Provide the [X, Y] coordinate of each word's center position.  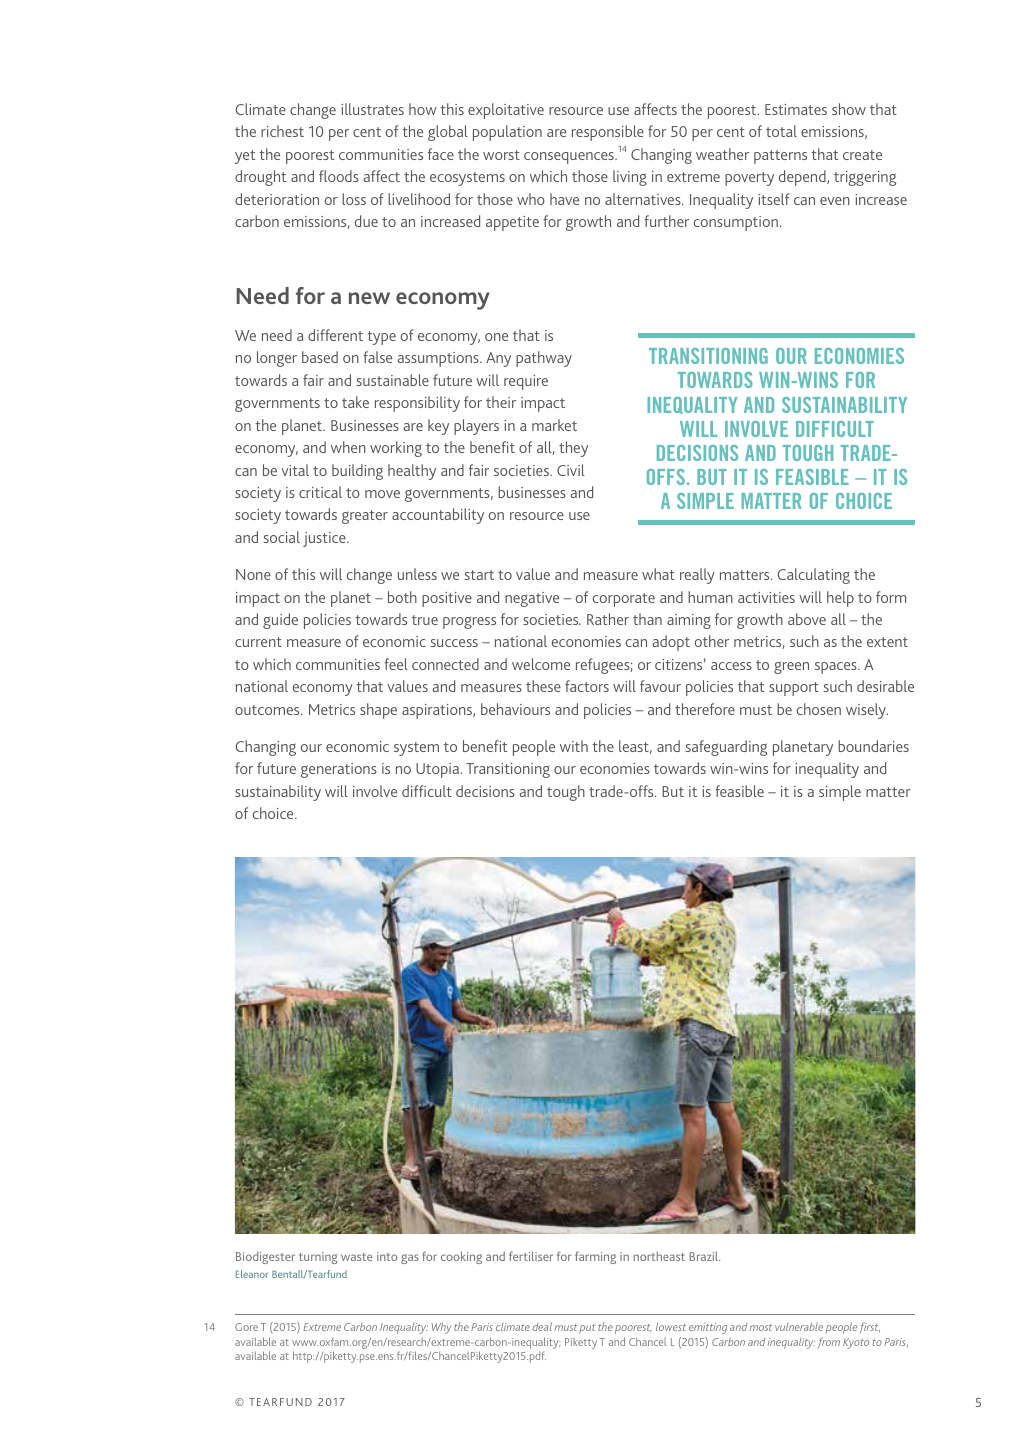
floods [339, 176]
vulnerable [799, 1326]
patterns [780, 157]
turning [318, 1258]
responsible [608, 133]
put [587, 1329]
